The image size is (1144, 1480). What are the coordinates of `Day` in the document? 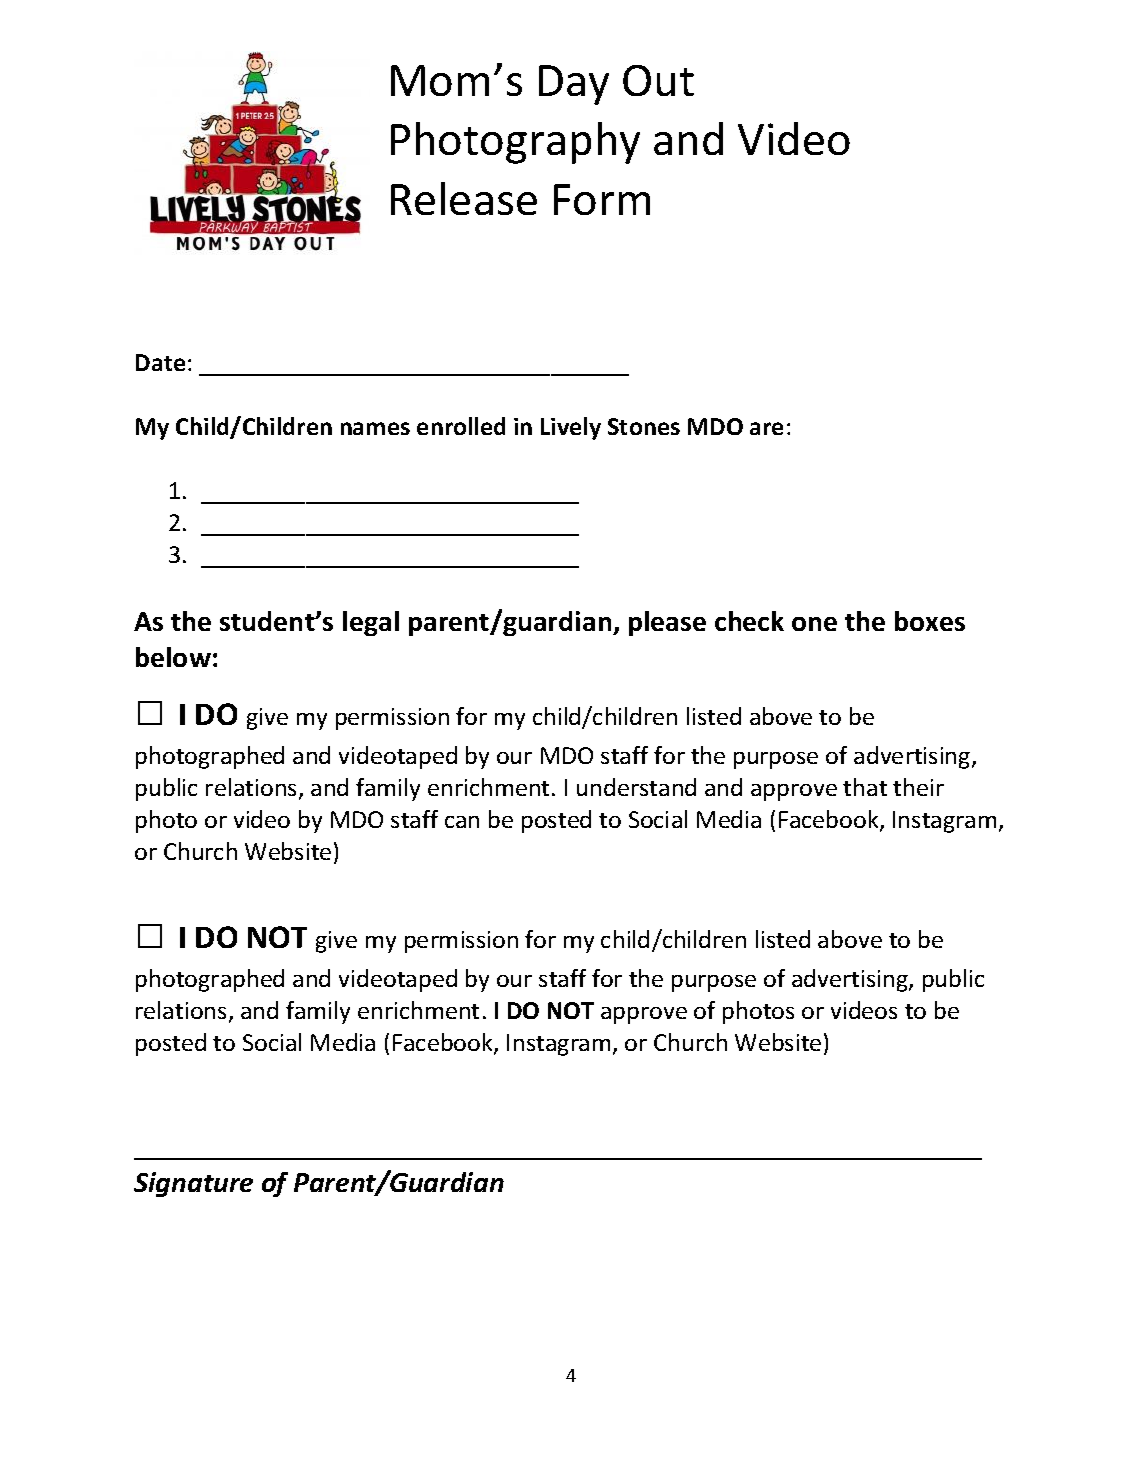 It's located at (574, 85).
